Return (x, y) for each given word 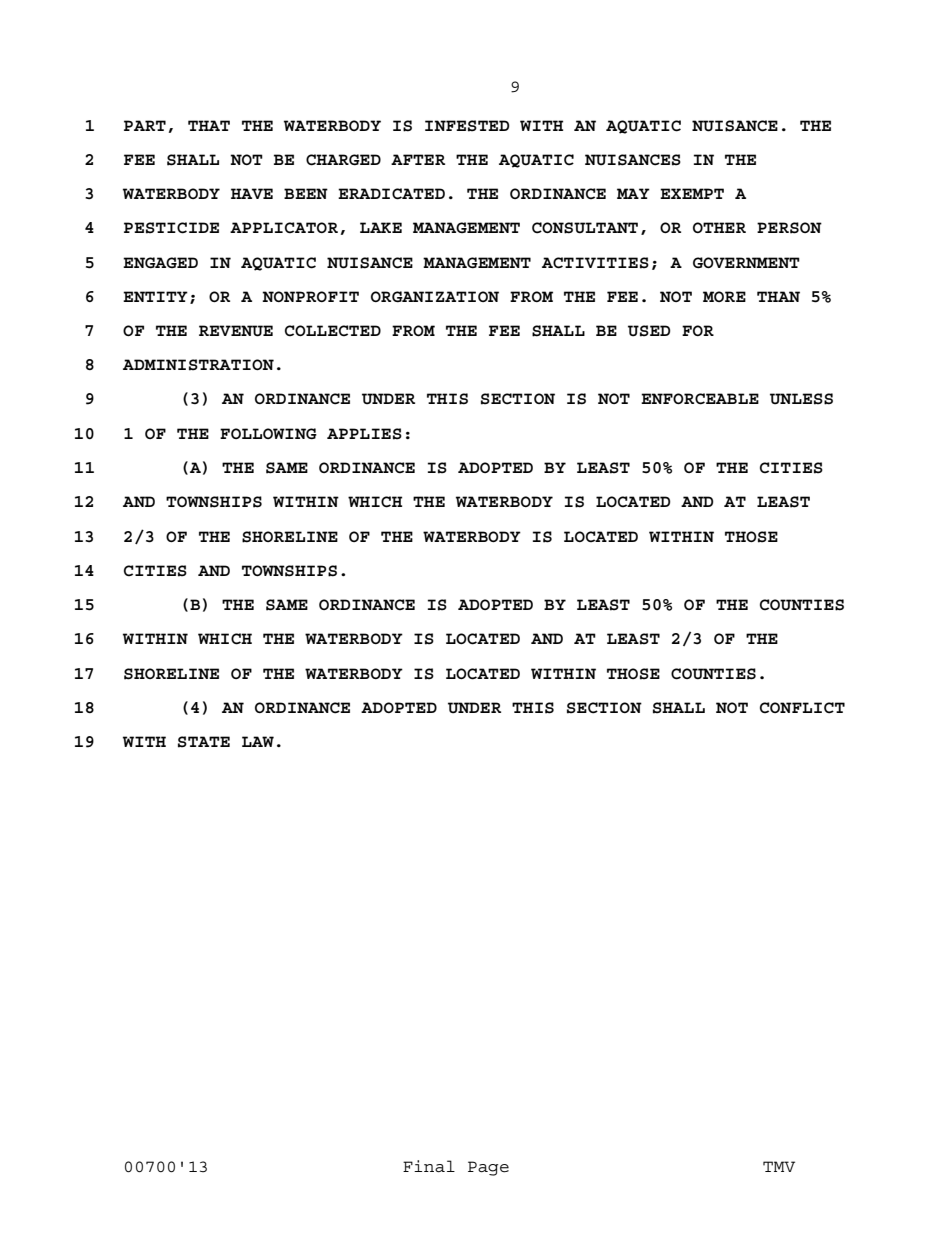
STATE (204, 742)
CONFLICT (802, 708)
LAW (258, 741)
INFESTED (467, 126)
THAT (209, 125)
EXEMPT (692, 193)
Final (429, 1166)
